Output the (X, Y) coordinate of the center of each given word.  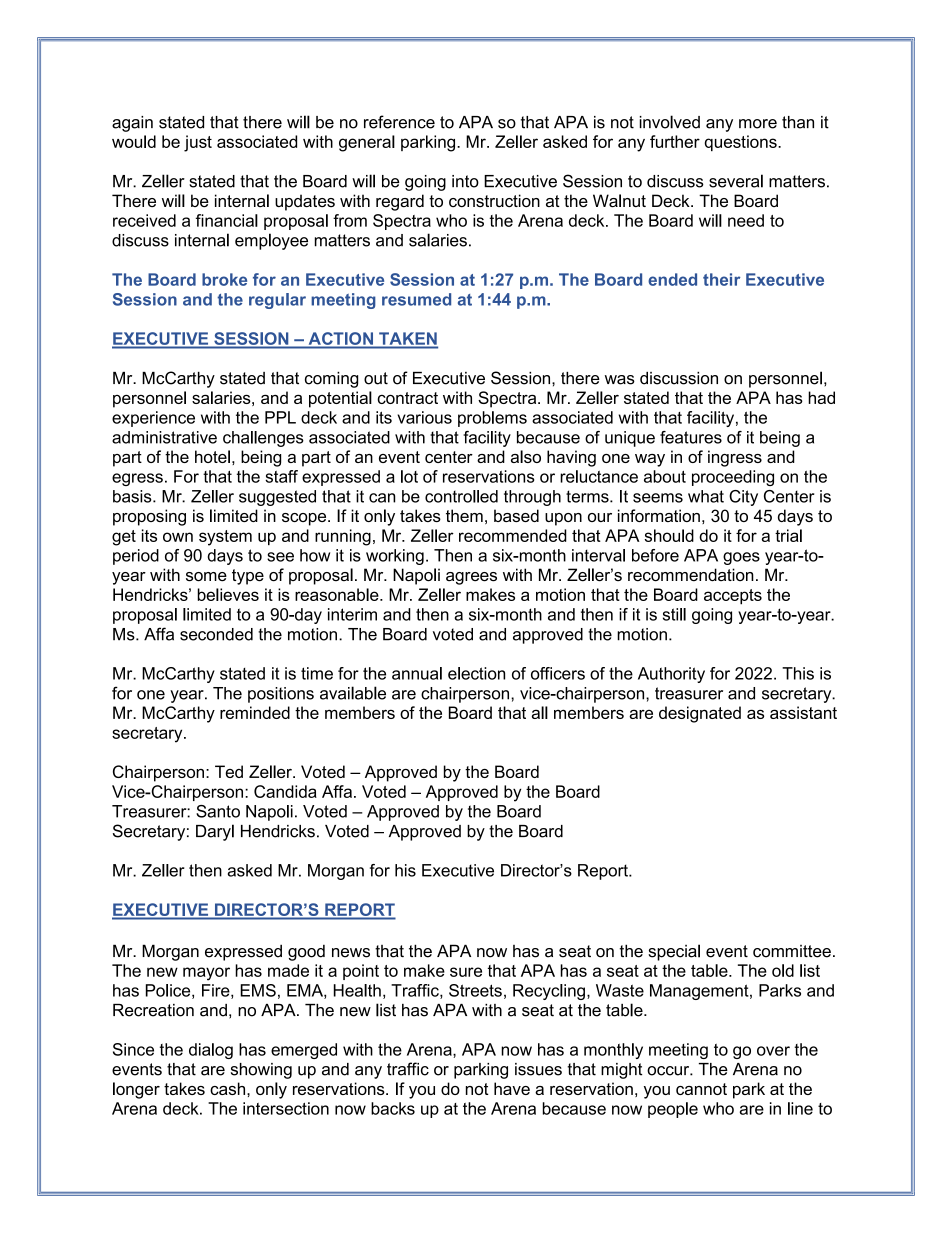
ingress (735, 458)
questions (741, 143)
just (198, 143)
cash (229, 1088)
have (512, 1088)
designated (700, 714)
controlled (461, 496)
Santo (218, 811)
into (465, 181)
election (476, 673)
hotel (212, 456)
